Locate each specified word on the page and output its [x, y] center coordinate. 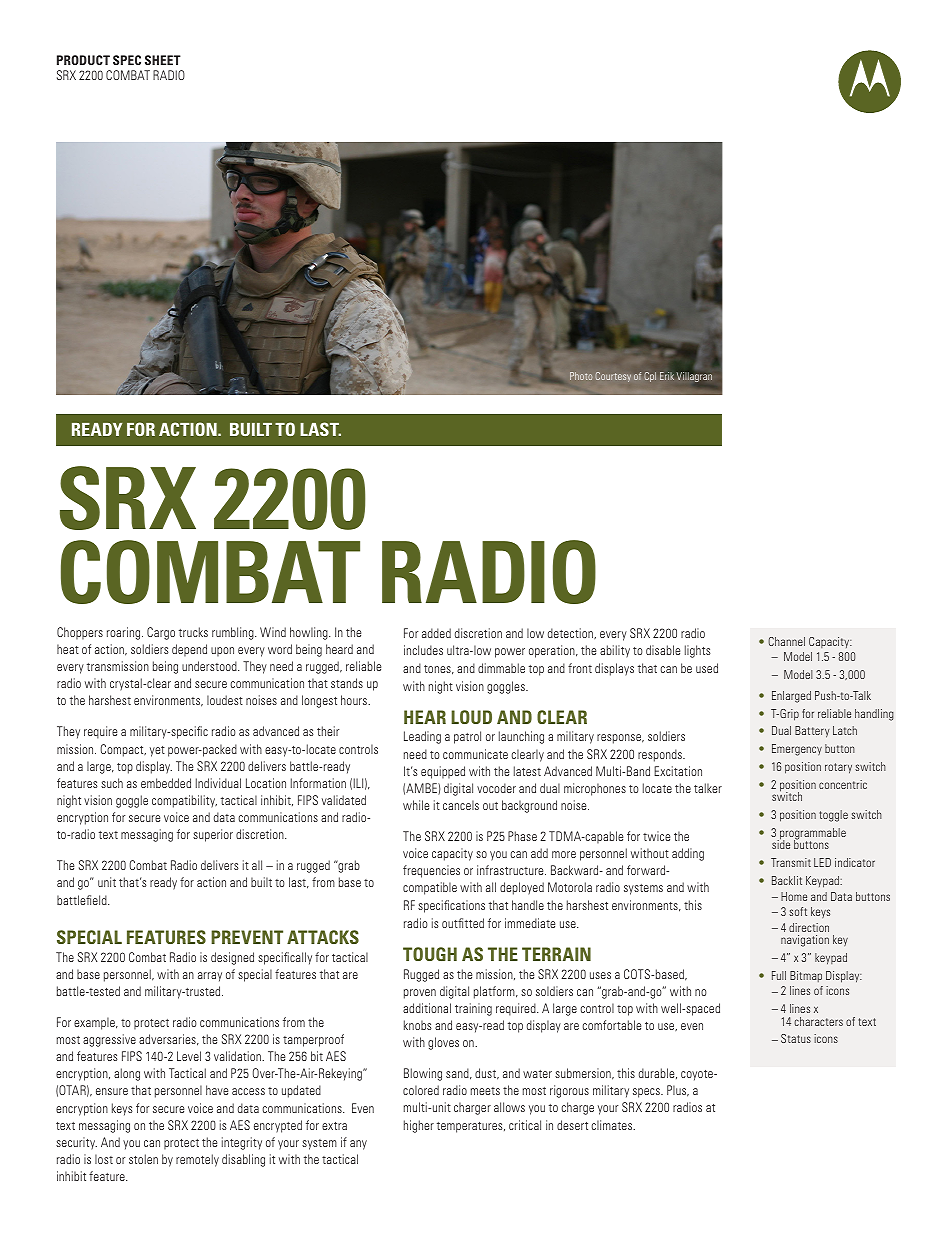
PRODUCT [83, 60]
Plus [678, 1091]
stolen [143, 1159]
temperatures [471, 1127]
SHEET [163, 60]
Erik [667, 376]
